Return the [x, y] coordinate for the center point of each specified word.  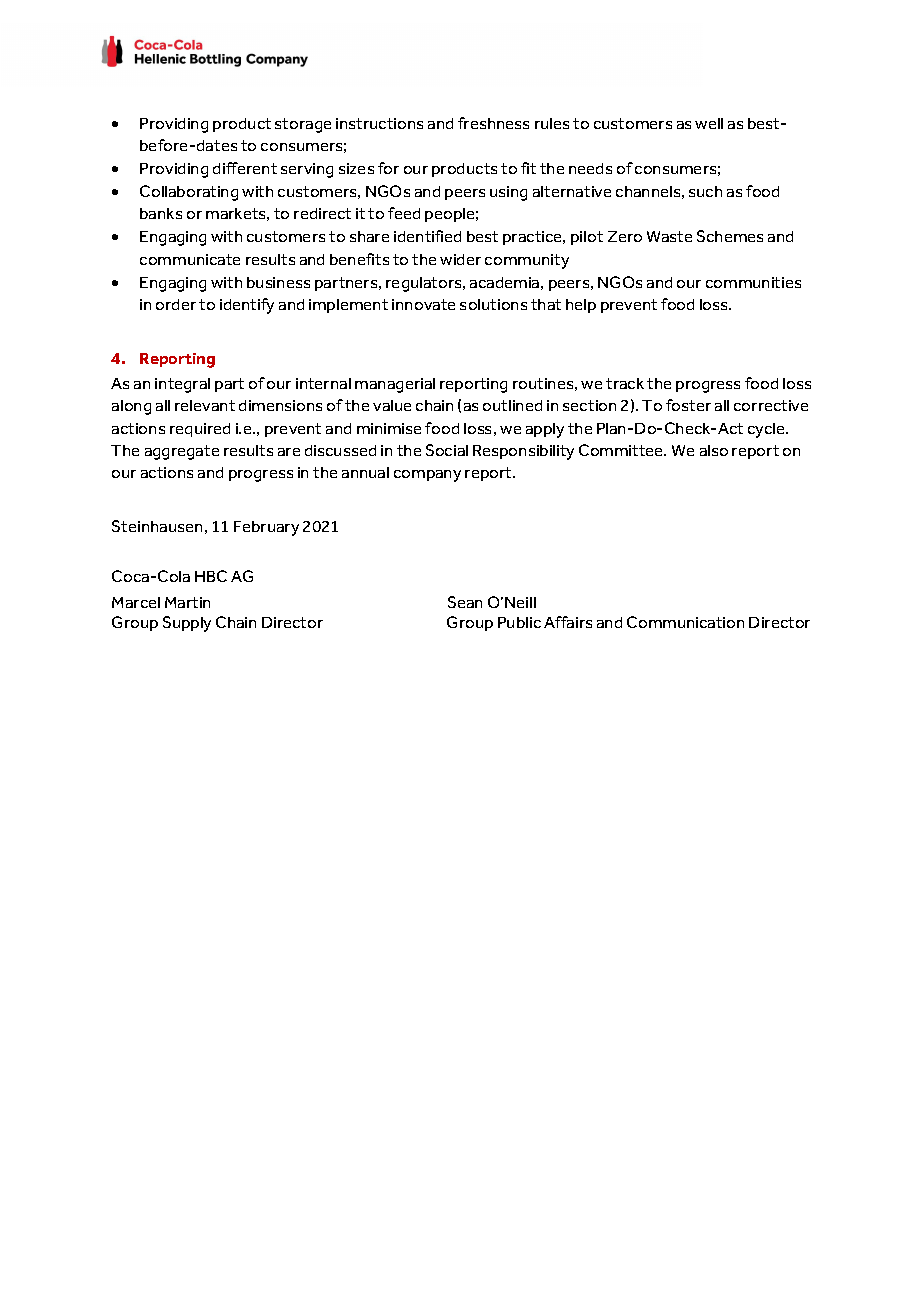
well [709, 123]
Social [447, 450]
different [245, 168]
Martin [187, 602]
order [176, 304]
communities [753, 282]
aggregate [182, 452]
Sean [465, 602]
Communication [685, 622]
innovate [423, 304]
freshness [493, 123]
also [714, 450]
